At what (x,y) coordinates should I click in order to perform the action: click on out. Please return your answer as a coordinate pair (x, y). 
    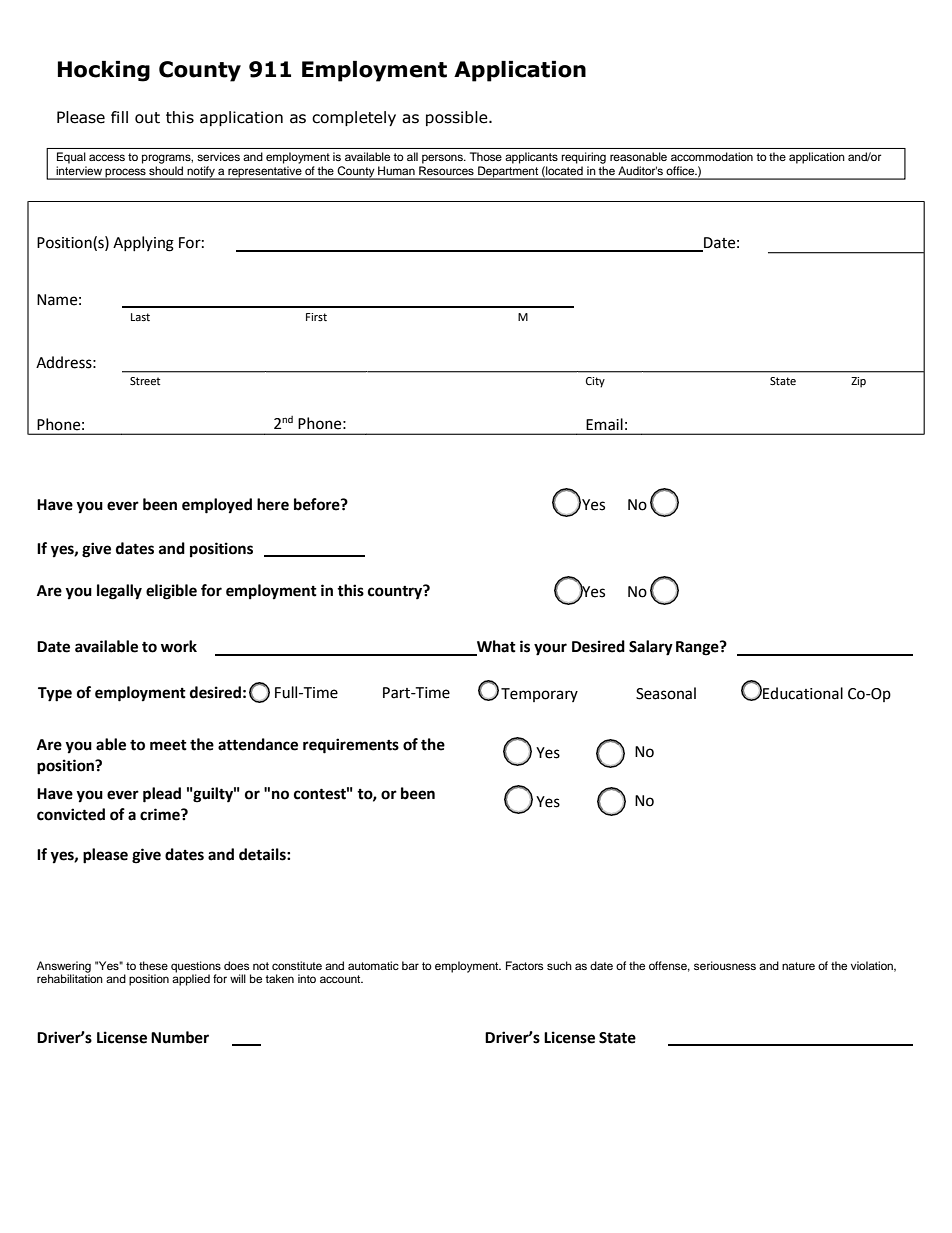
    Looking at the image, I should click on (147, 118).
